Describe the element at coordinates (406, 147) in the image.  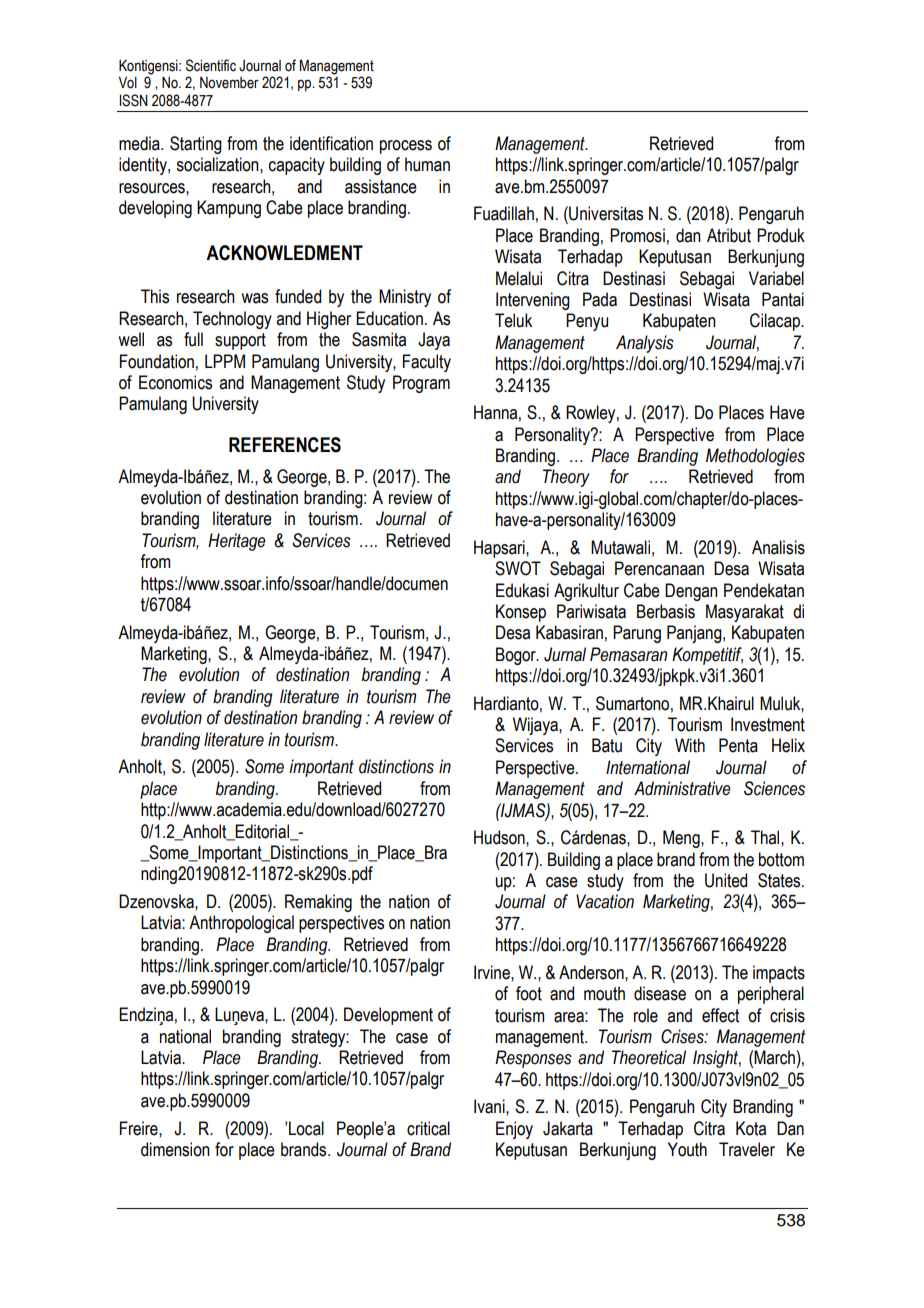
I see `process` at that location.
